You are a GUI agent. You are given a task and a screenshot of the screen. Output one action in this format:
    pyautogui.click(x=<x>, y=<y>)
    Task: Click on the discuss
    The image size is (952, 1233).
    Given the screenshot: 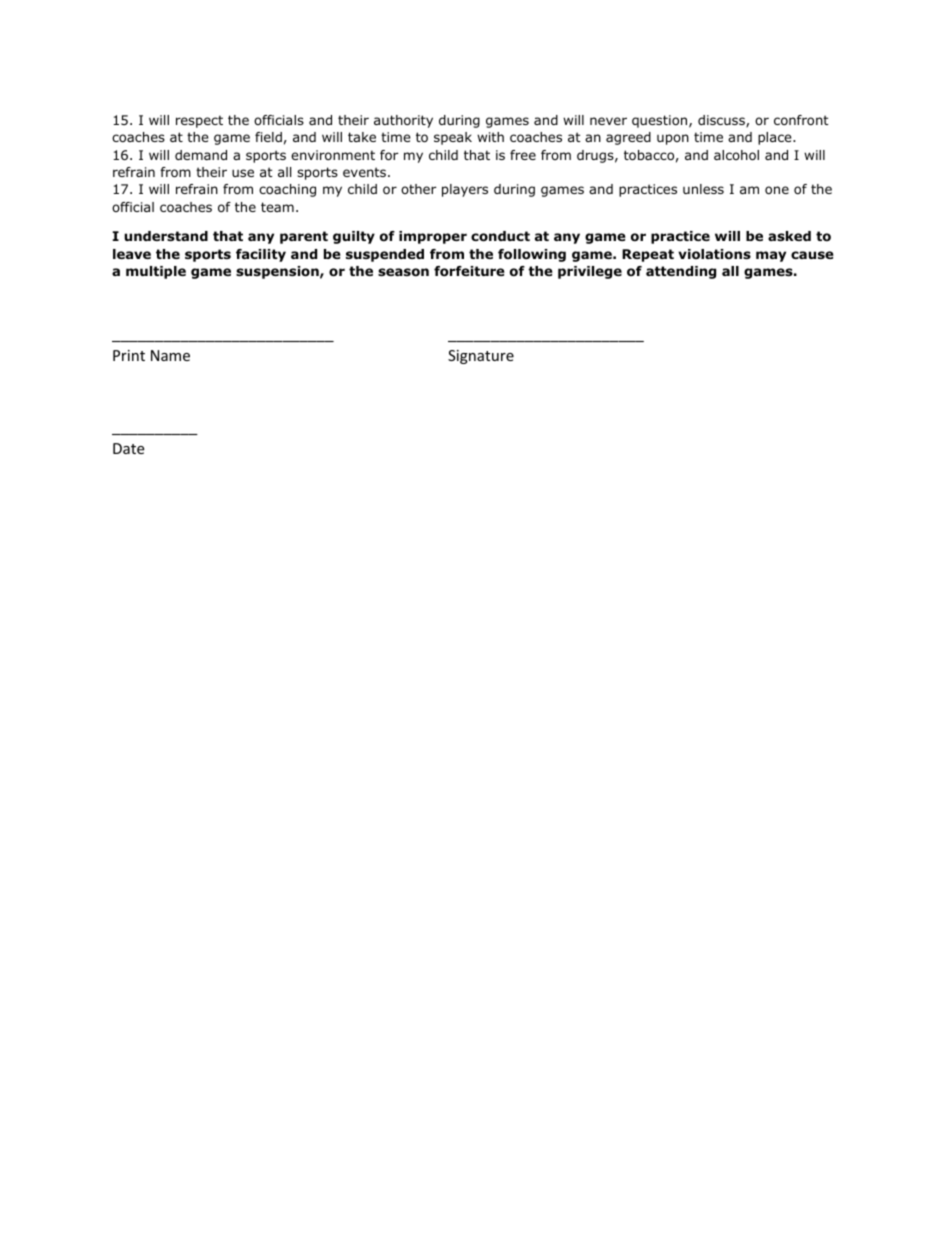 What is the action you would take?
    pyautogui.click(x=722, y=121)
